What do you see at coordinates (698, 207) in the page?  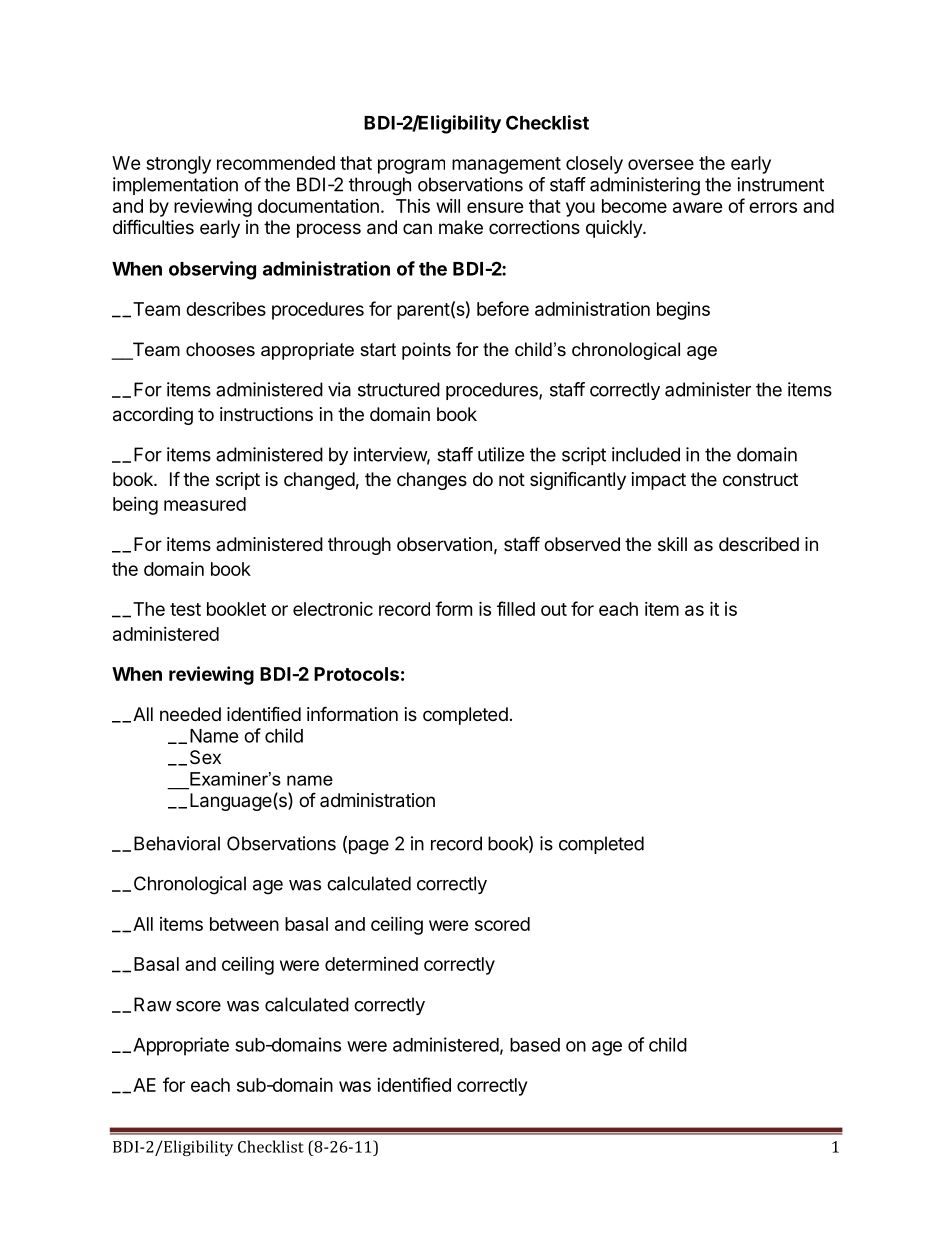 I see `aware` at bounding box center [698, 207].
